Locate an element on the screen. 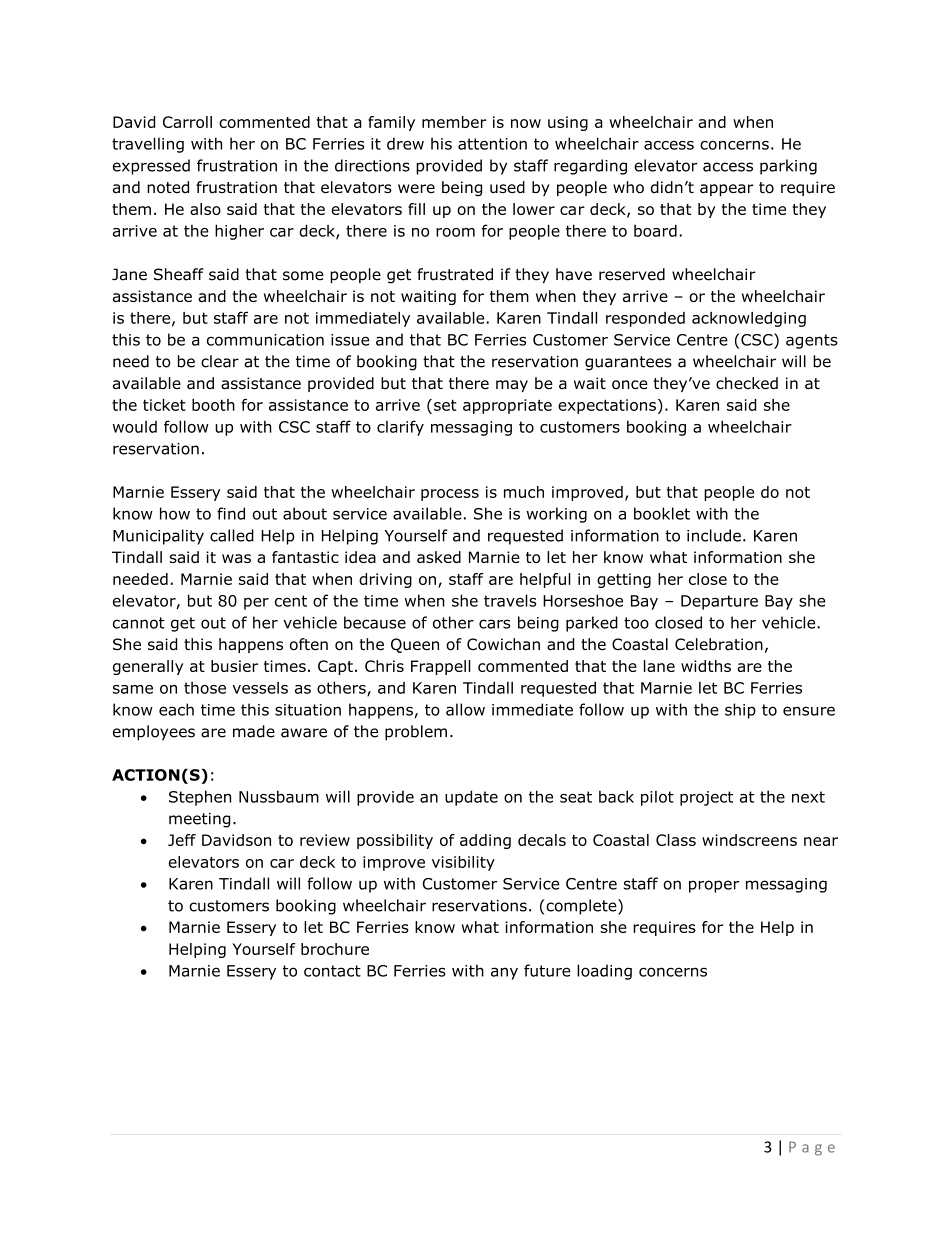 This screenshot has height=1233, width=952. attention is located at coordinates (492, 144).
